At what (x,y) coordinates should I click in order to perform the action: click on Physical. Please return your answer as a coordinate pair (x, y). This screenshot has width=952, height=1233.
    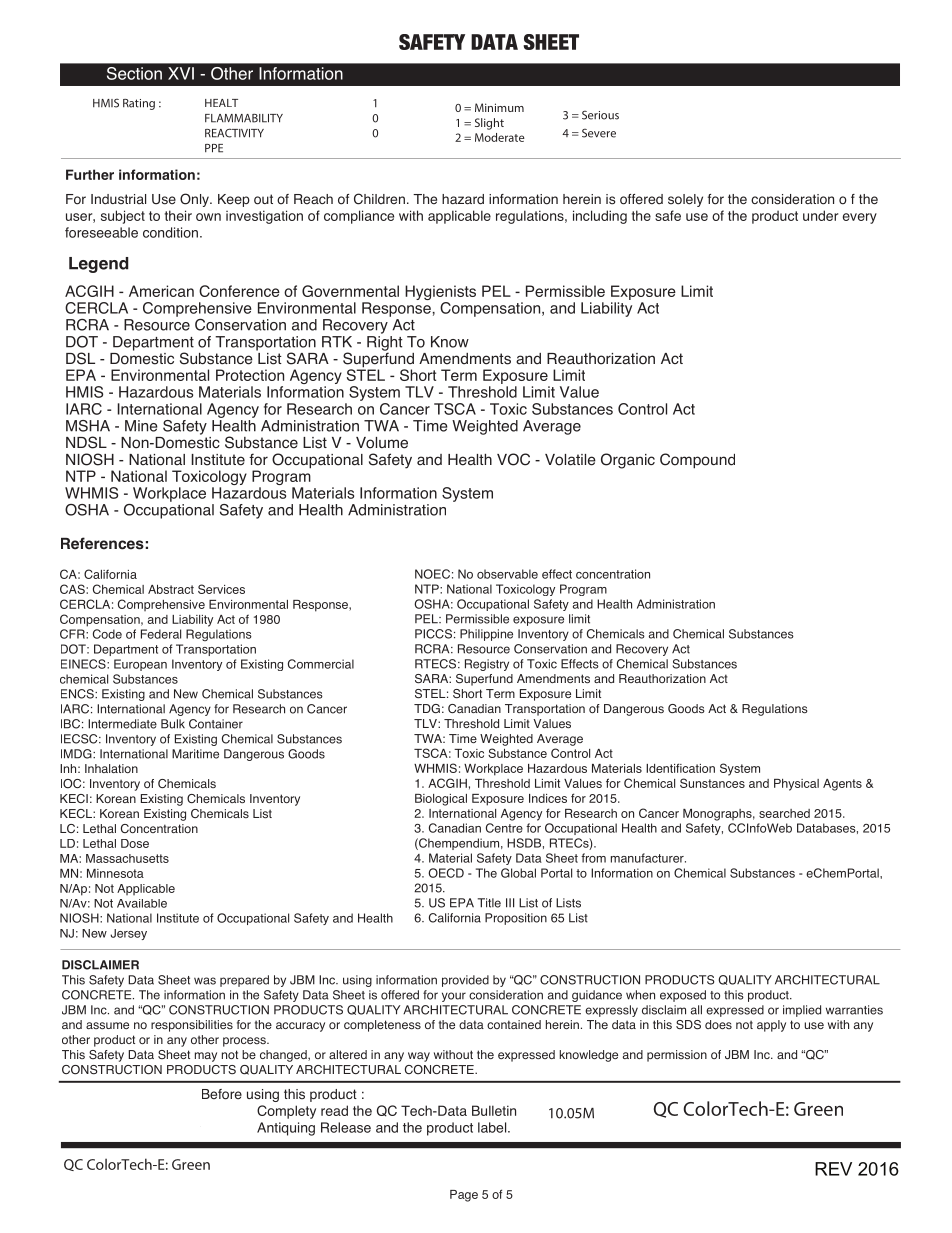
    Looking at the image, I should click on (796, 785).
